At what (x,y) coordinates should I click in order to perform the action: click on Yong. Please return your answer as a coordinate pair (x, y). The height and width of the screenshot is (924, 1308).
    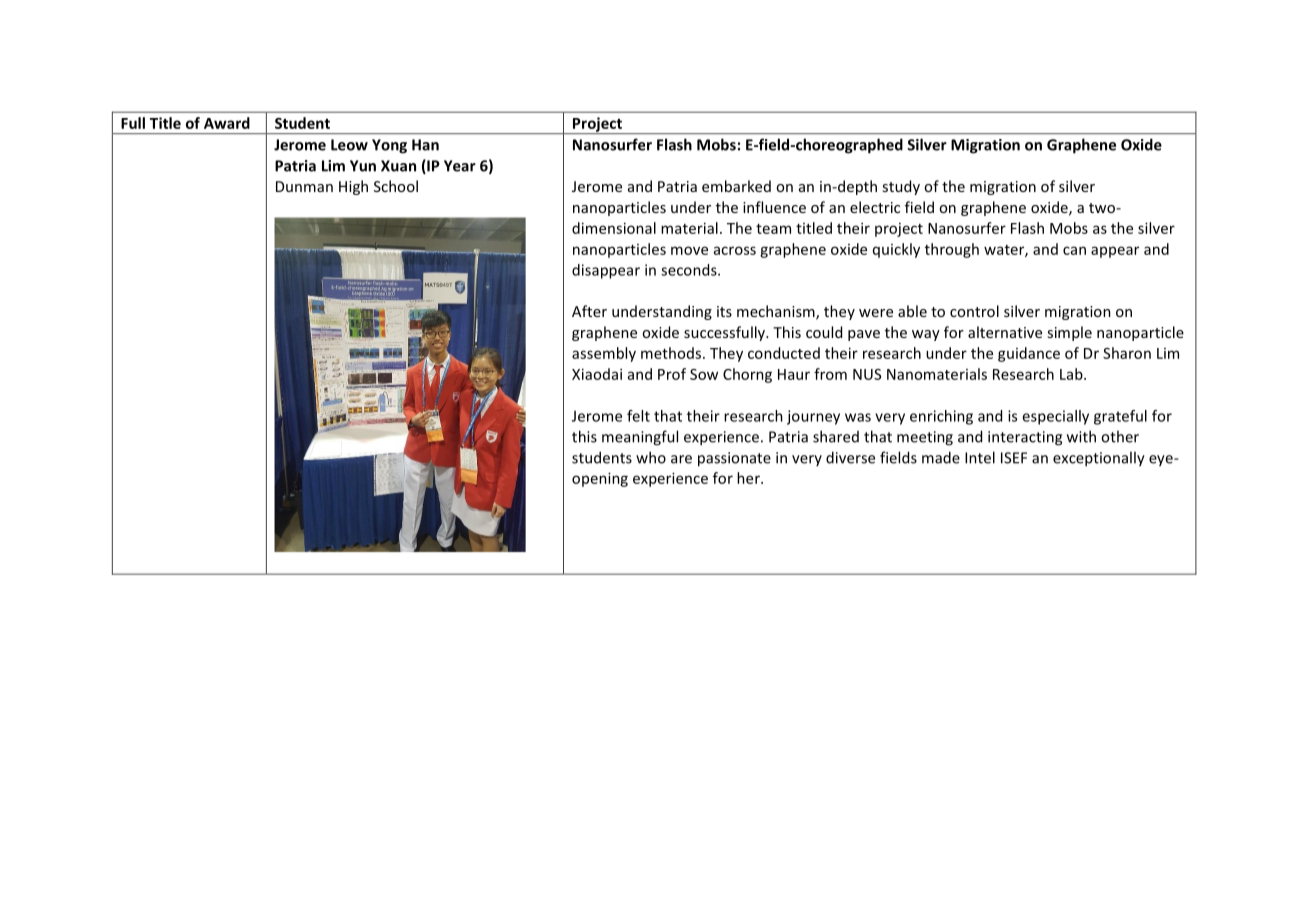
    Looking at the image, I should click on (389, 146).
